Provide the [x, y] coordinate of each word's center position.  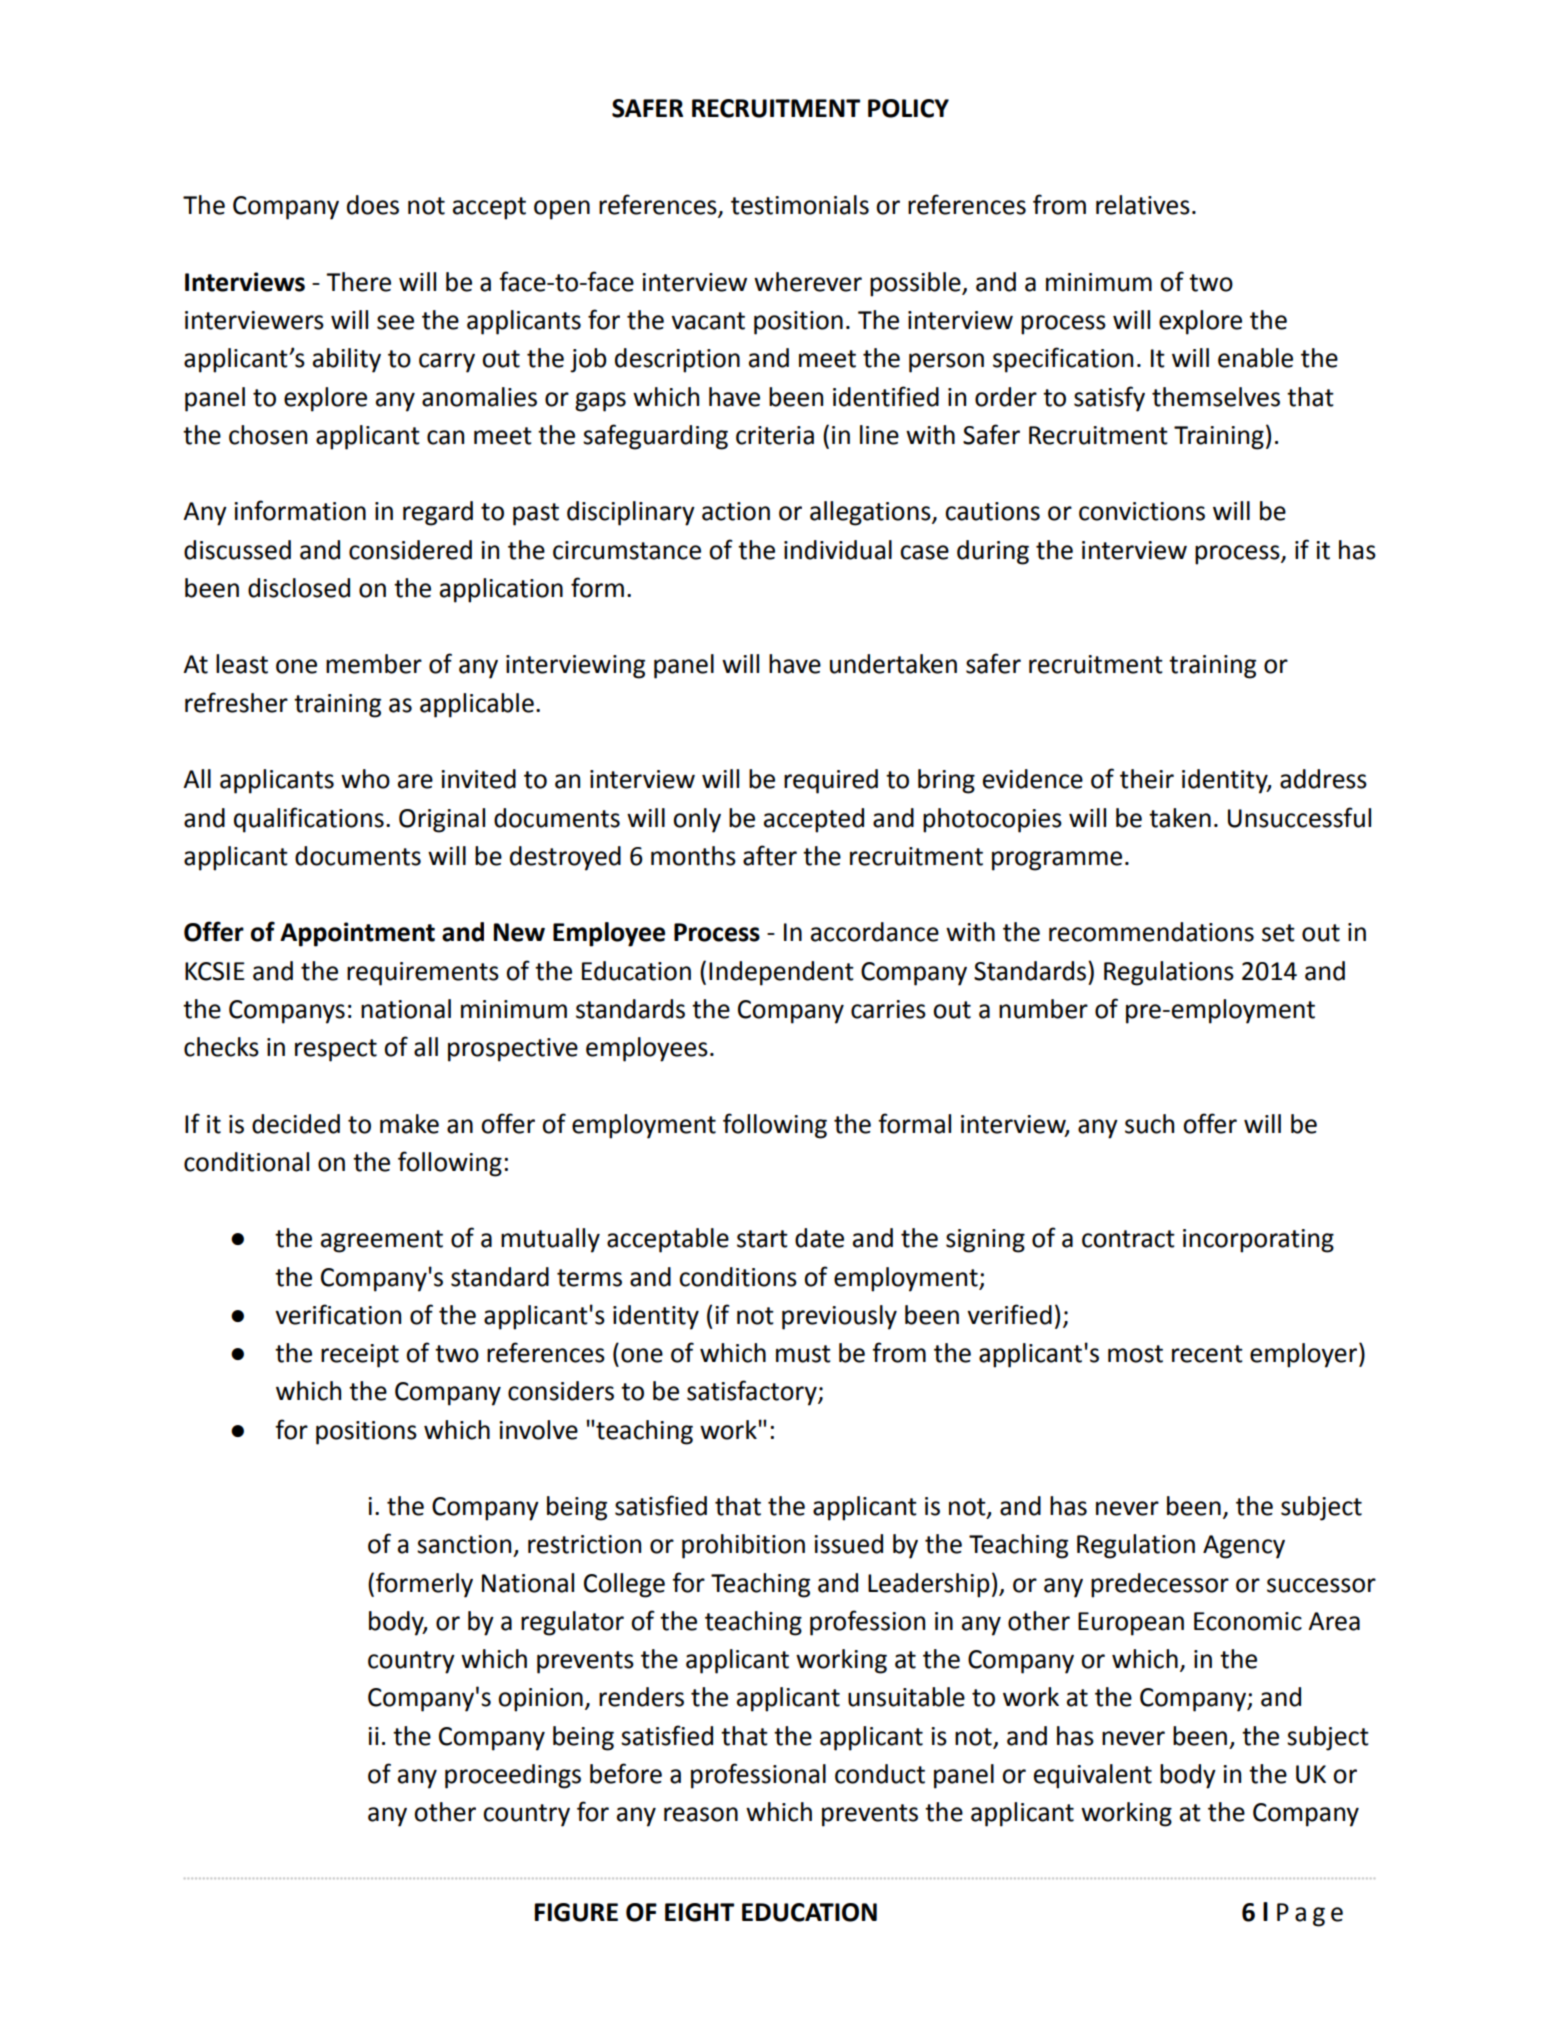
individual [838, 550]
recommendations [1151, 932]
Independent [781, 973]
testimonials [800, 205]
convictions [1142, 511]
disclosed [299, 588]
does [373, 205]
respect [336, 1050]
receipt [360, 1356]
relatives [1143, 205]
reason [701, 1814]
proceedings [513, 1776]
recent [1207, 1354]
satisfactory [753, 1393]
